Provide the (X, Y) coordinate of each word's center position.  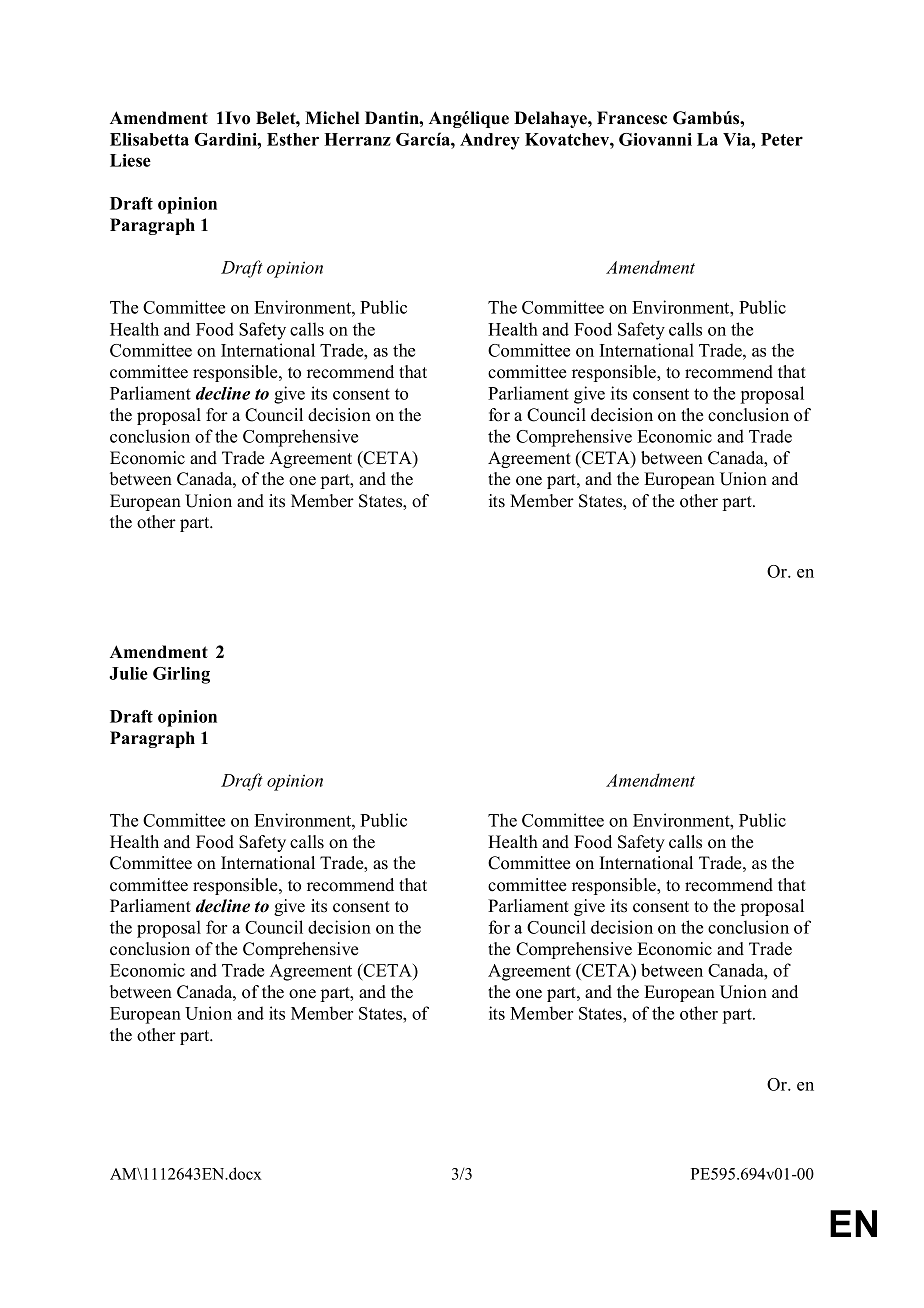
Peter (782, 139)
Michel (332, 118)
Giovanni (655, 139)
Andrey (490, 141)
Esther (293, 139)
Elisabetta (149, 139)
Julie (128, 673)
